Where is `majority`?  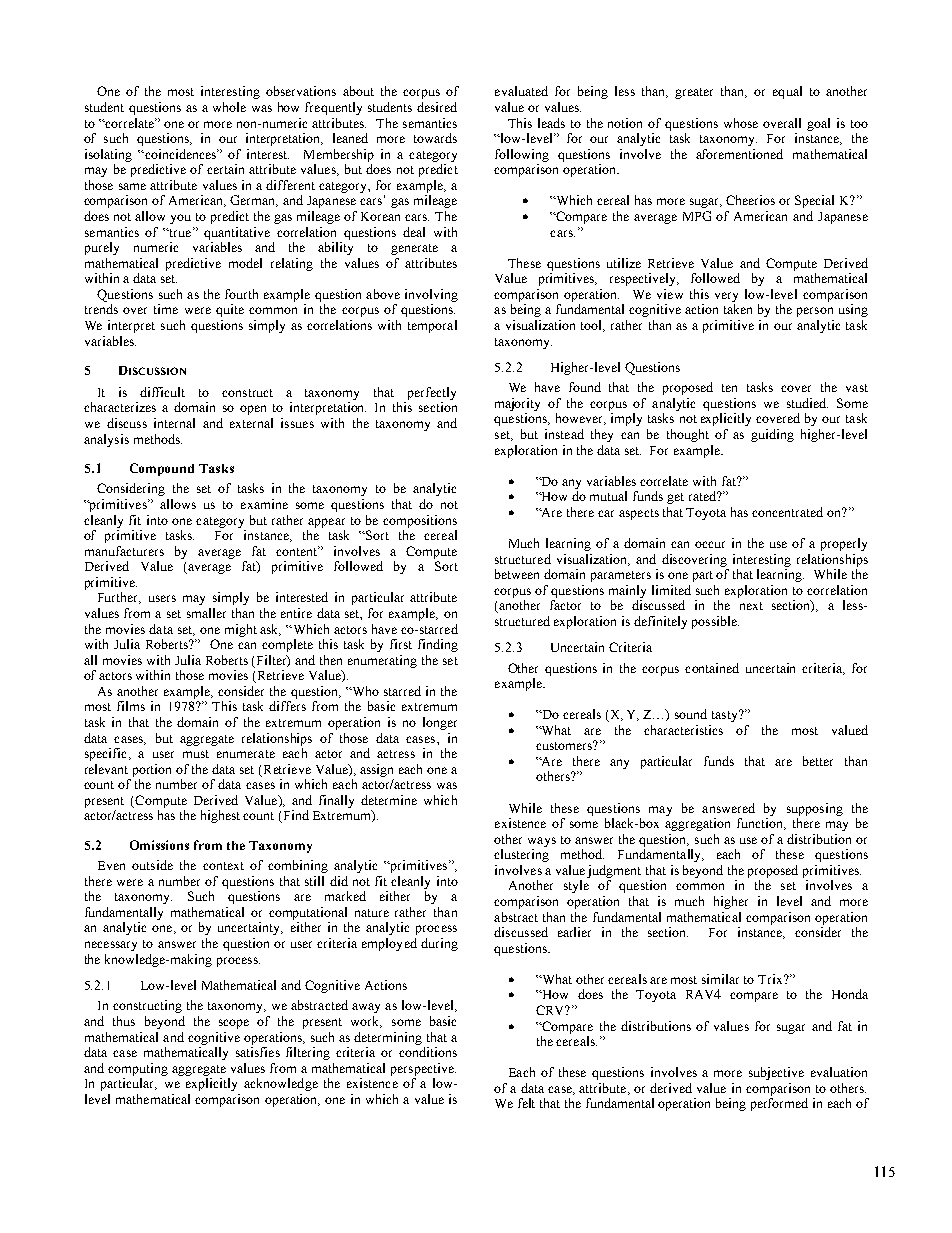
majority is located at coordinates (517, 404).
